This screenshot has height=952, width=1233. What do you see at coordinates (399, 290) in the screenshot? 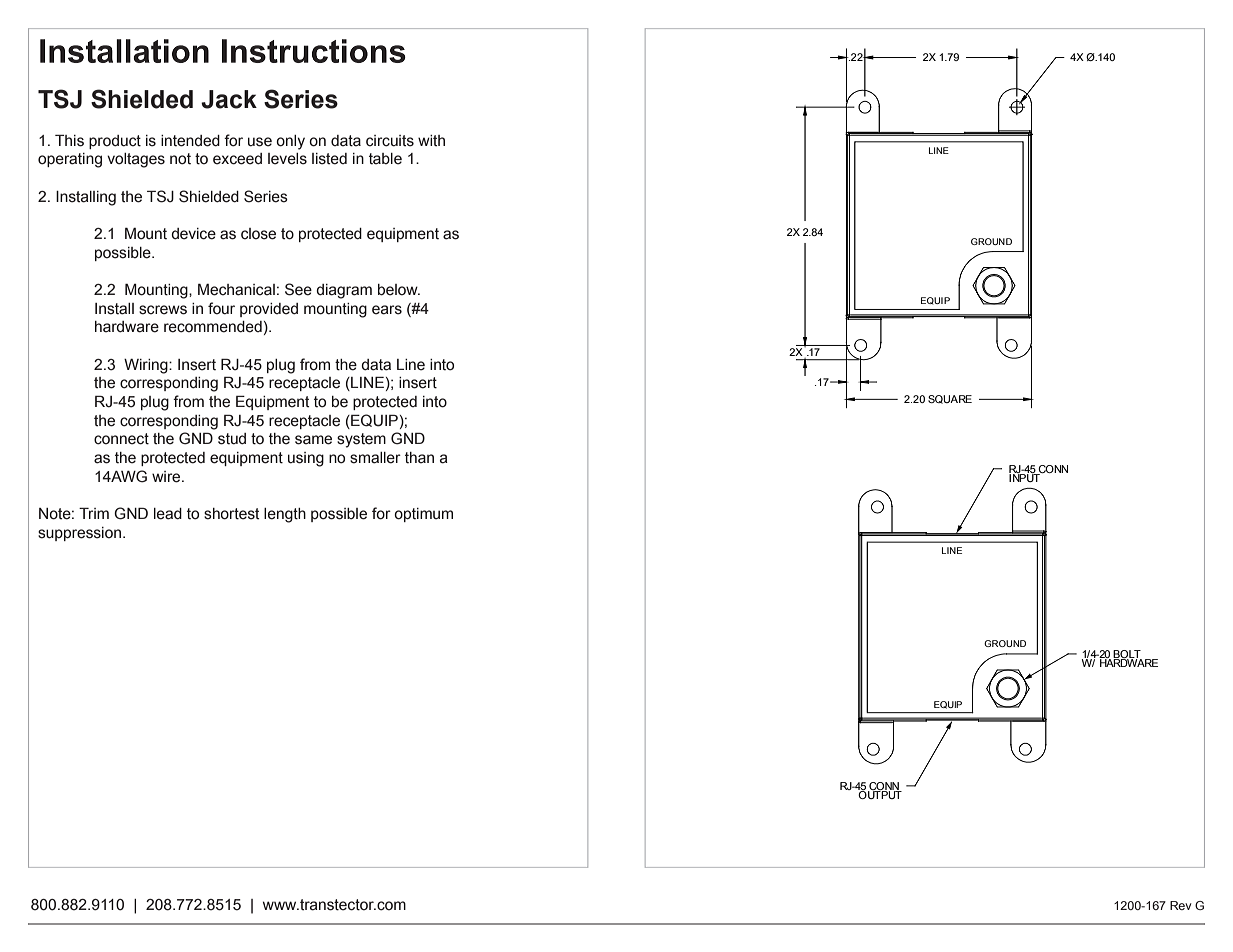
I see `below` at bounding box center [399, 290].
